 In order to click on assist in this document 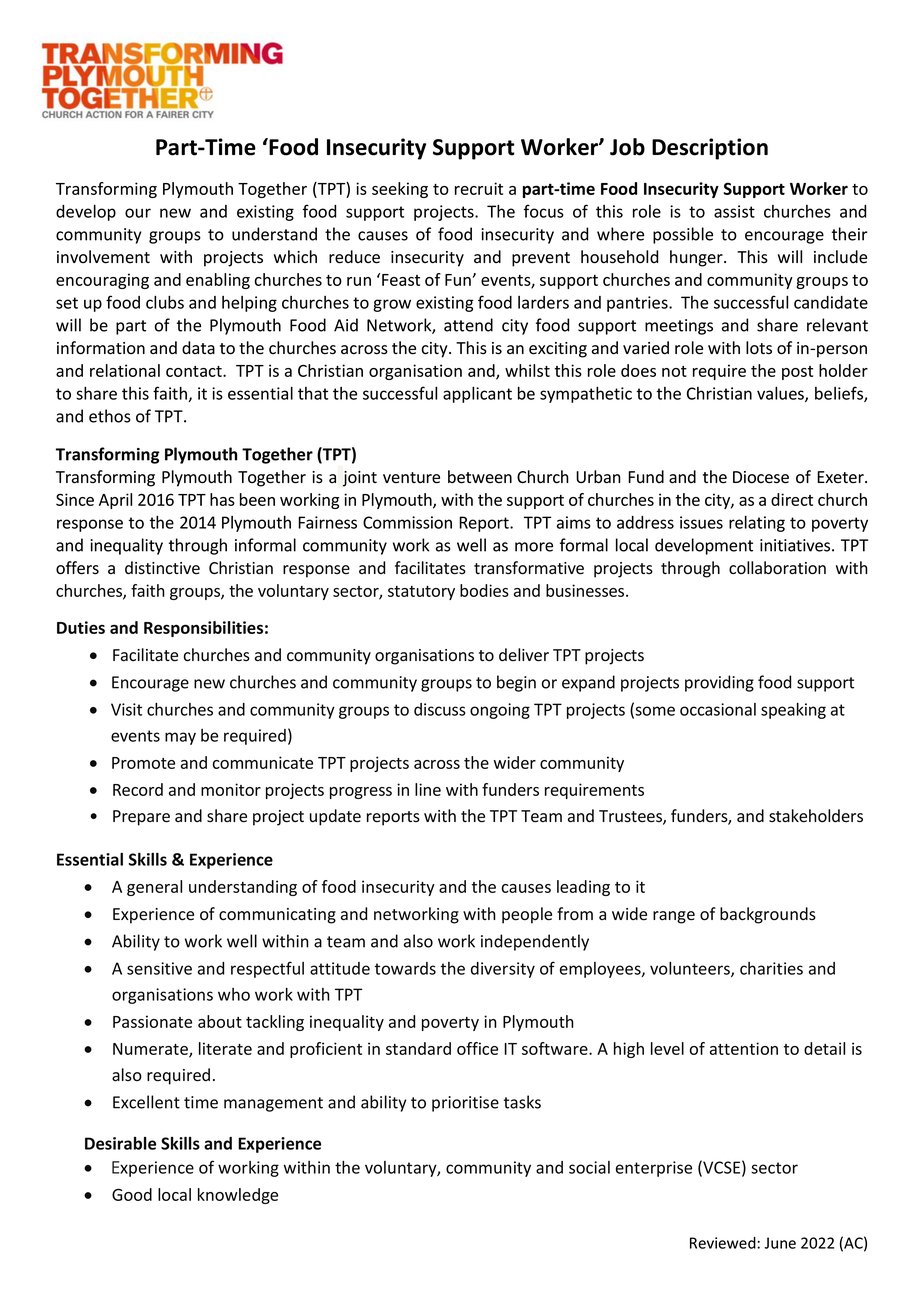, I will do `click(734, 211)`.
